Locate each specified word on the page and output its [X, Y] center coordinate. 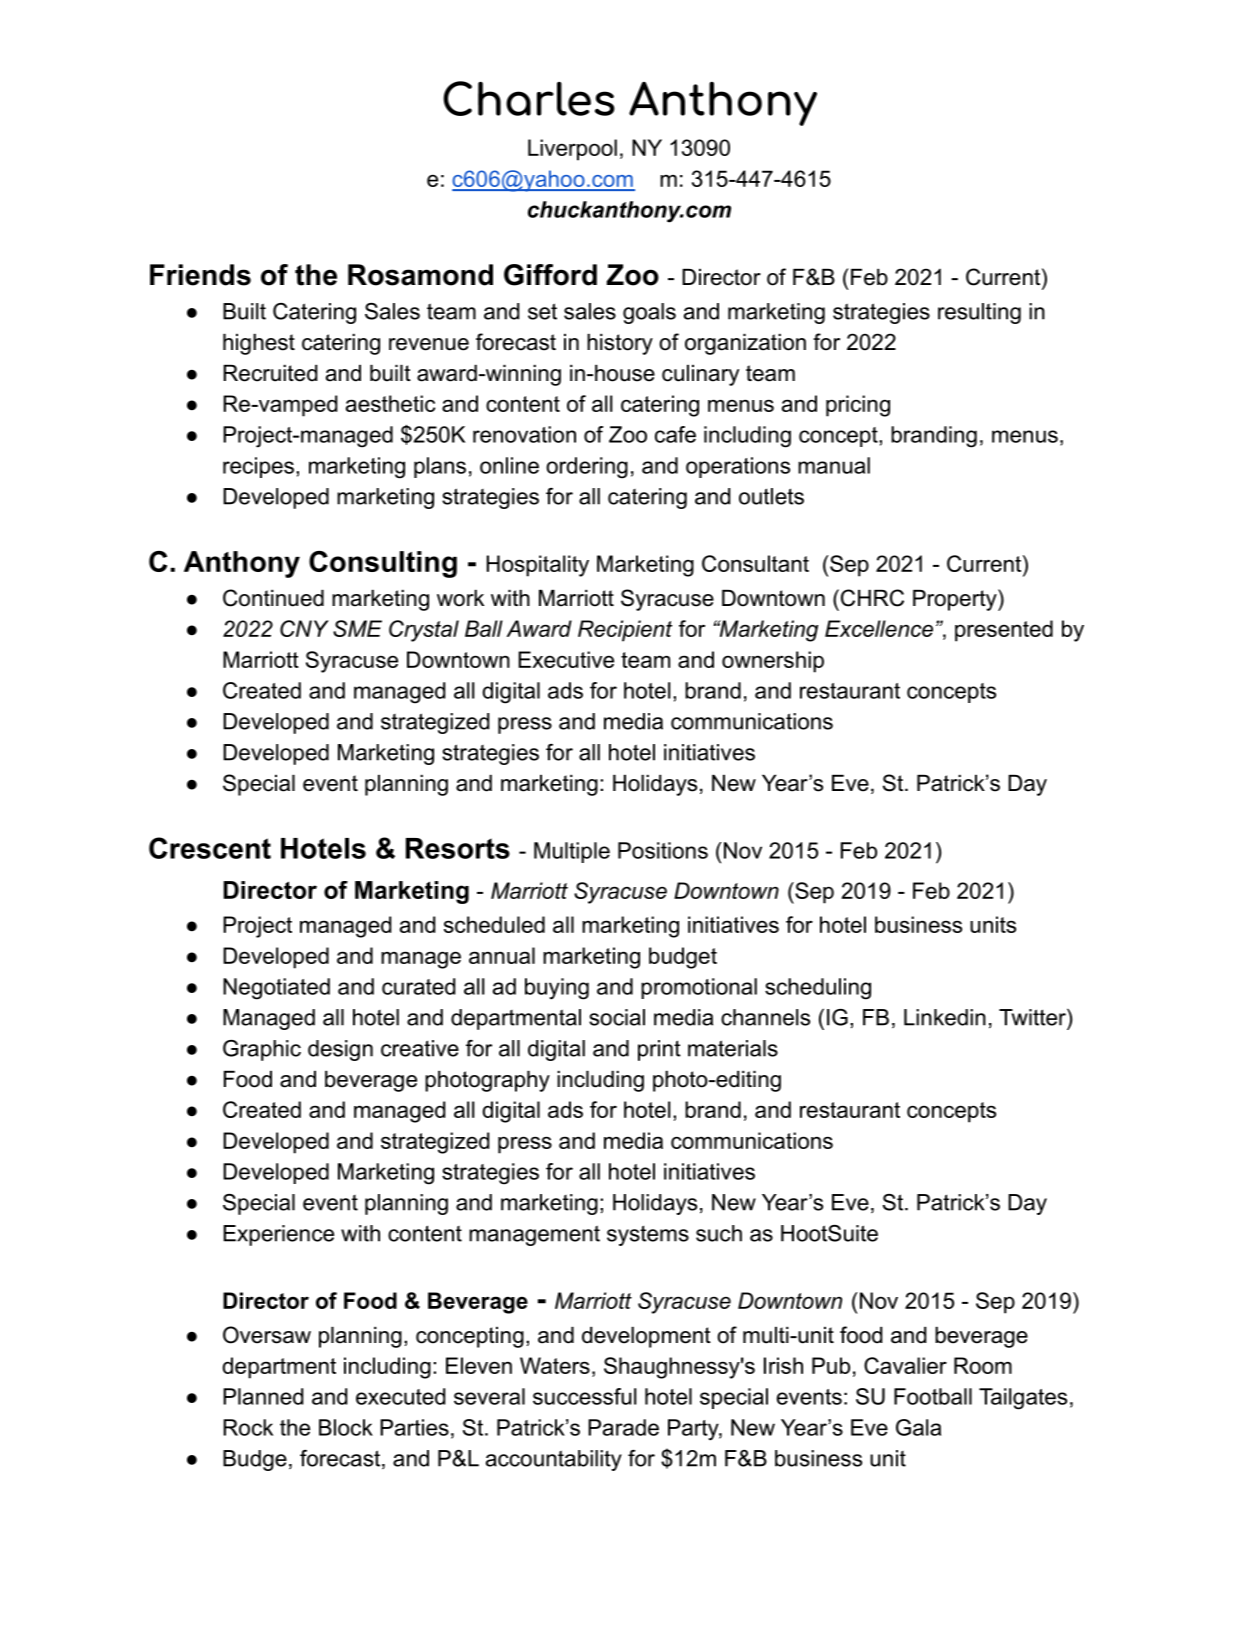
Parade [623, 1427]
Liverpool [572, 150]
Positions [663, 850]
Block [346, 1427]
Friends [200, 275]
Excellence [879, 628]
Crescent [210, 848]
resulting [979, 313]
